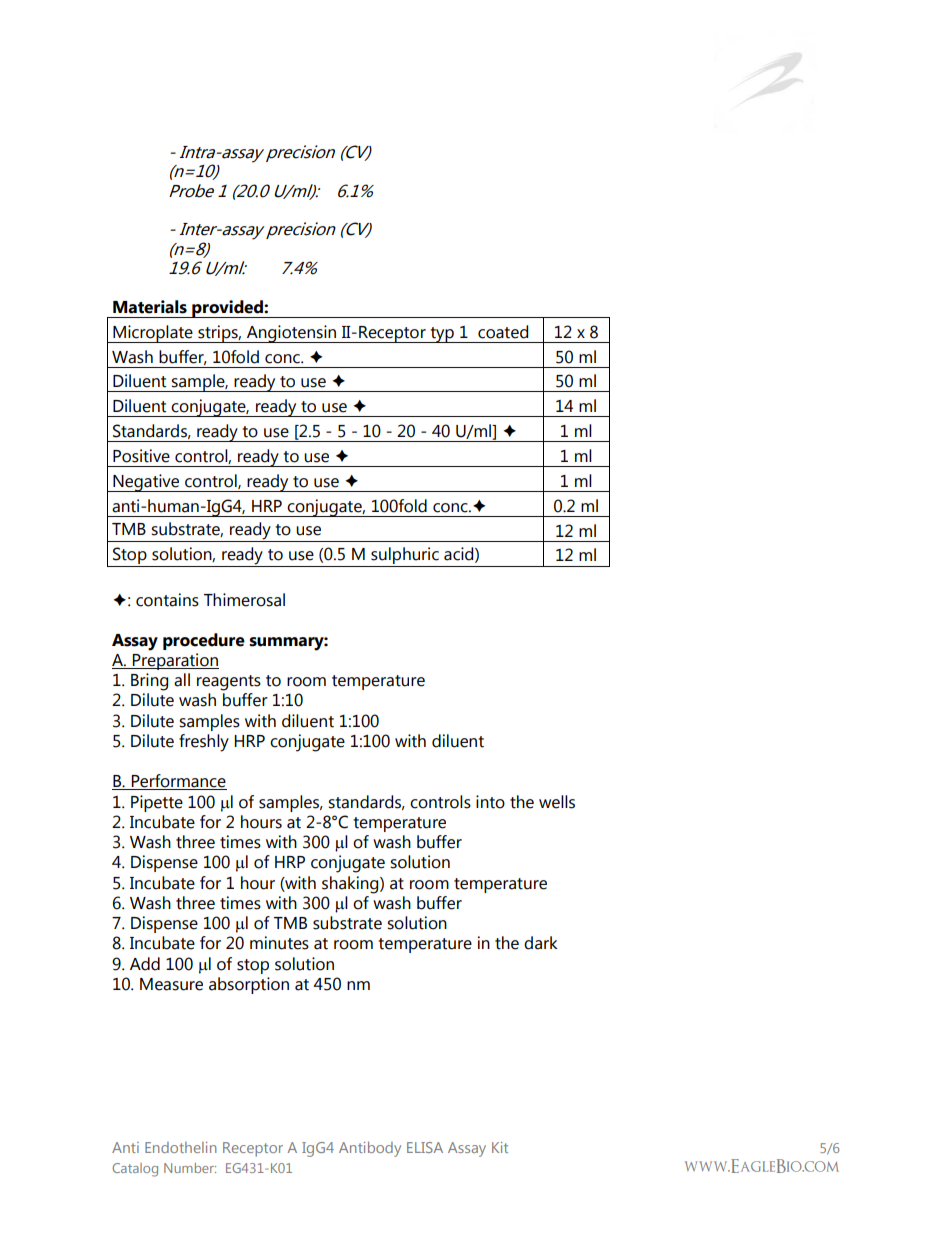 This image has height=1233, width=952. Describe the element at coordinates (425, 1147) in the image. I see `ELISA` at that location.
